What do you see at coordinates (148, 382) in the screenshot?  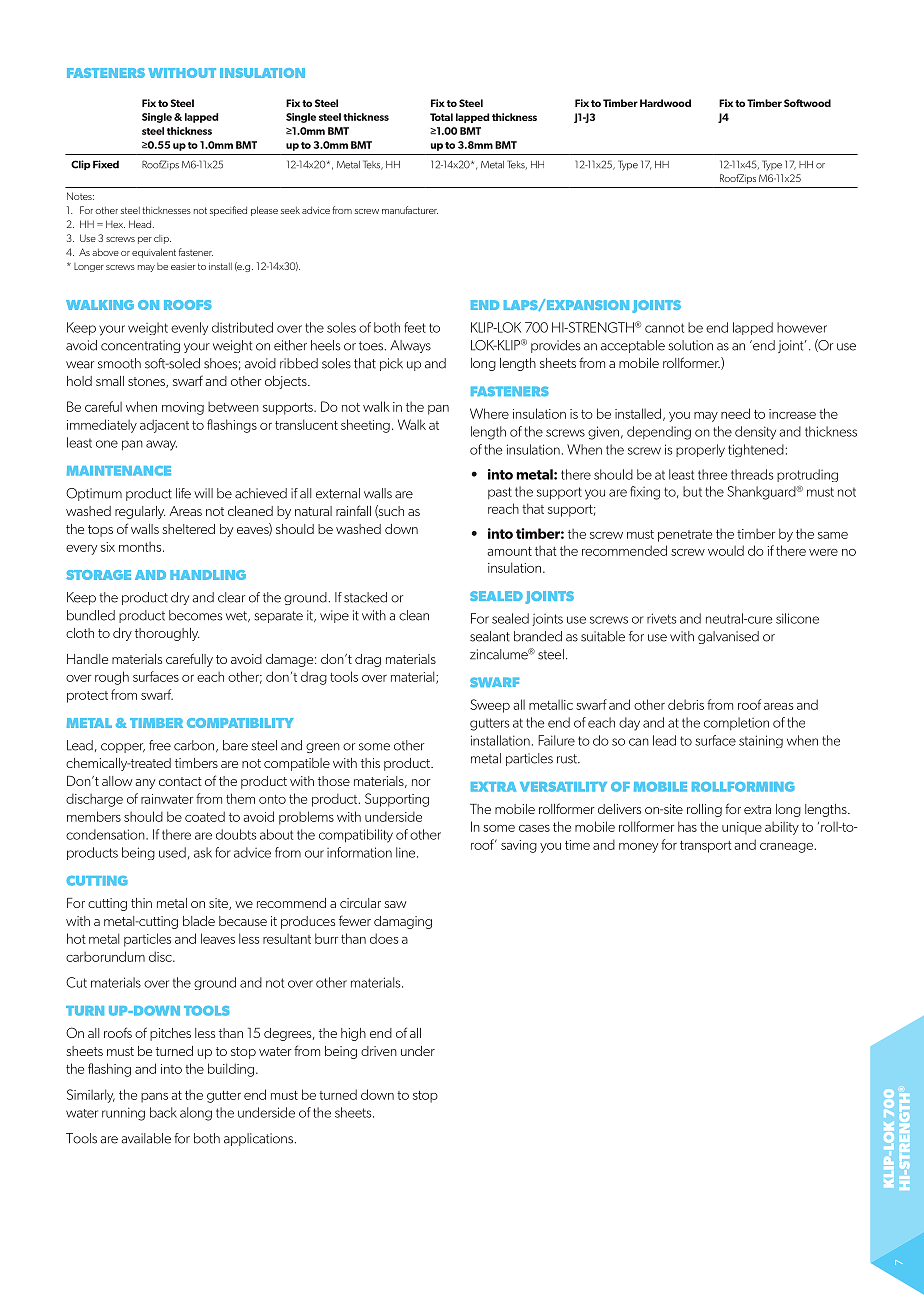 I see `stones` at bounding box center [148, 382].
